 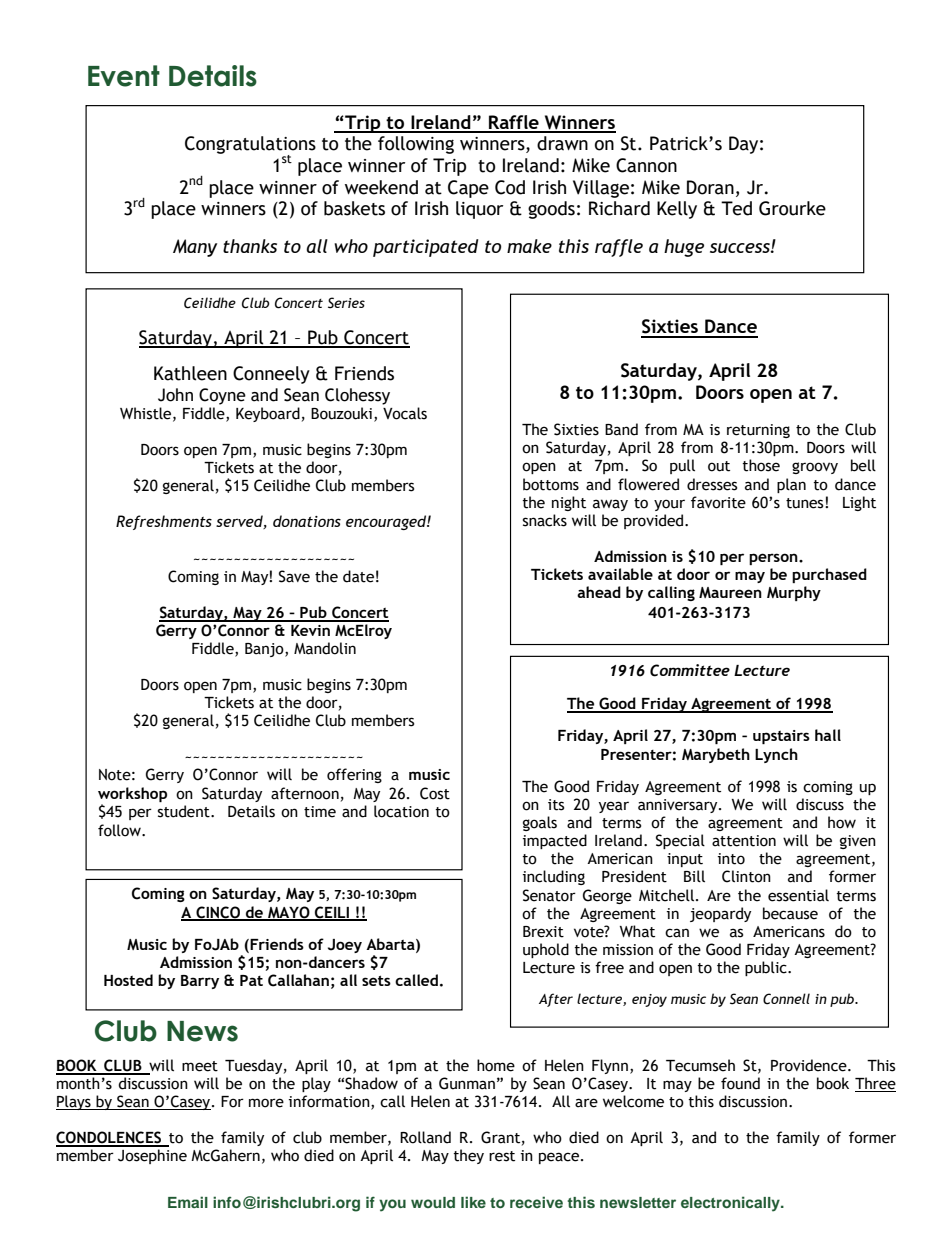 I want to click on CINCO, so click(x=218, y=913).
